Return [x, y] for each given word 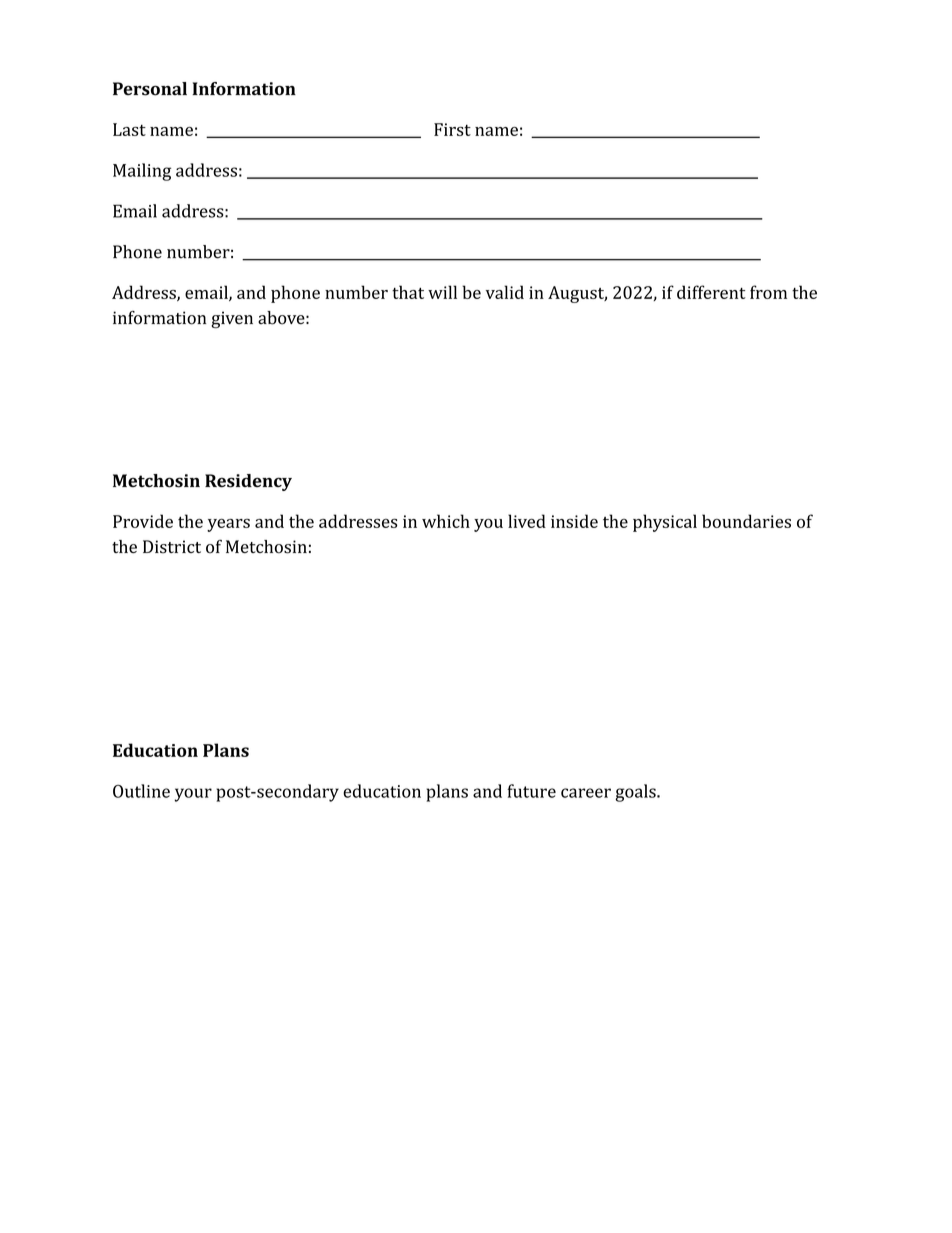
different [711, 292]
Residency [248, 482]
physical [665, 523]
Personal [150, 89]
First [452, 129]
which [446, 521]
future [531, 791]
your [193, 795]
